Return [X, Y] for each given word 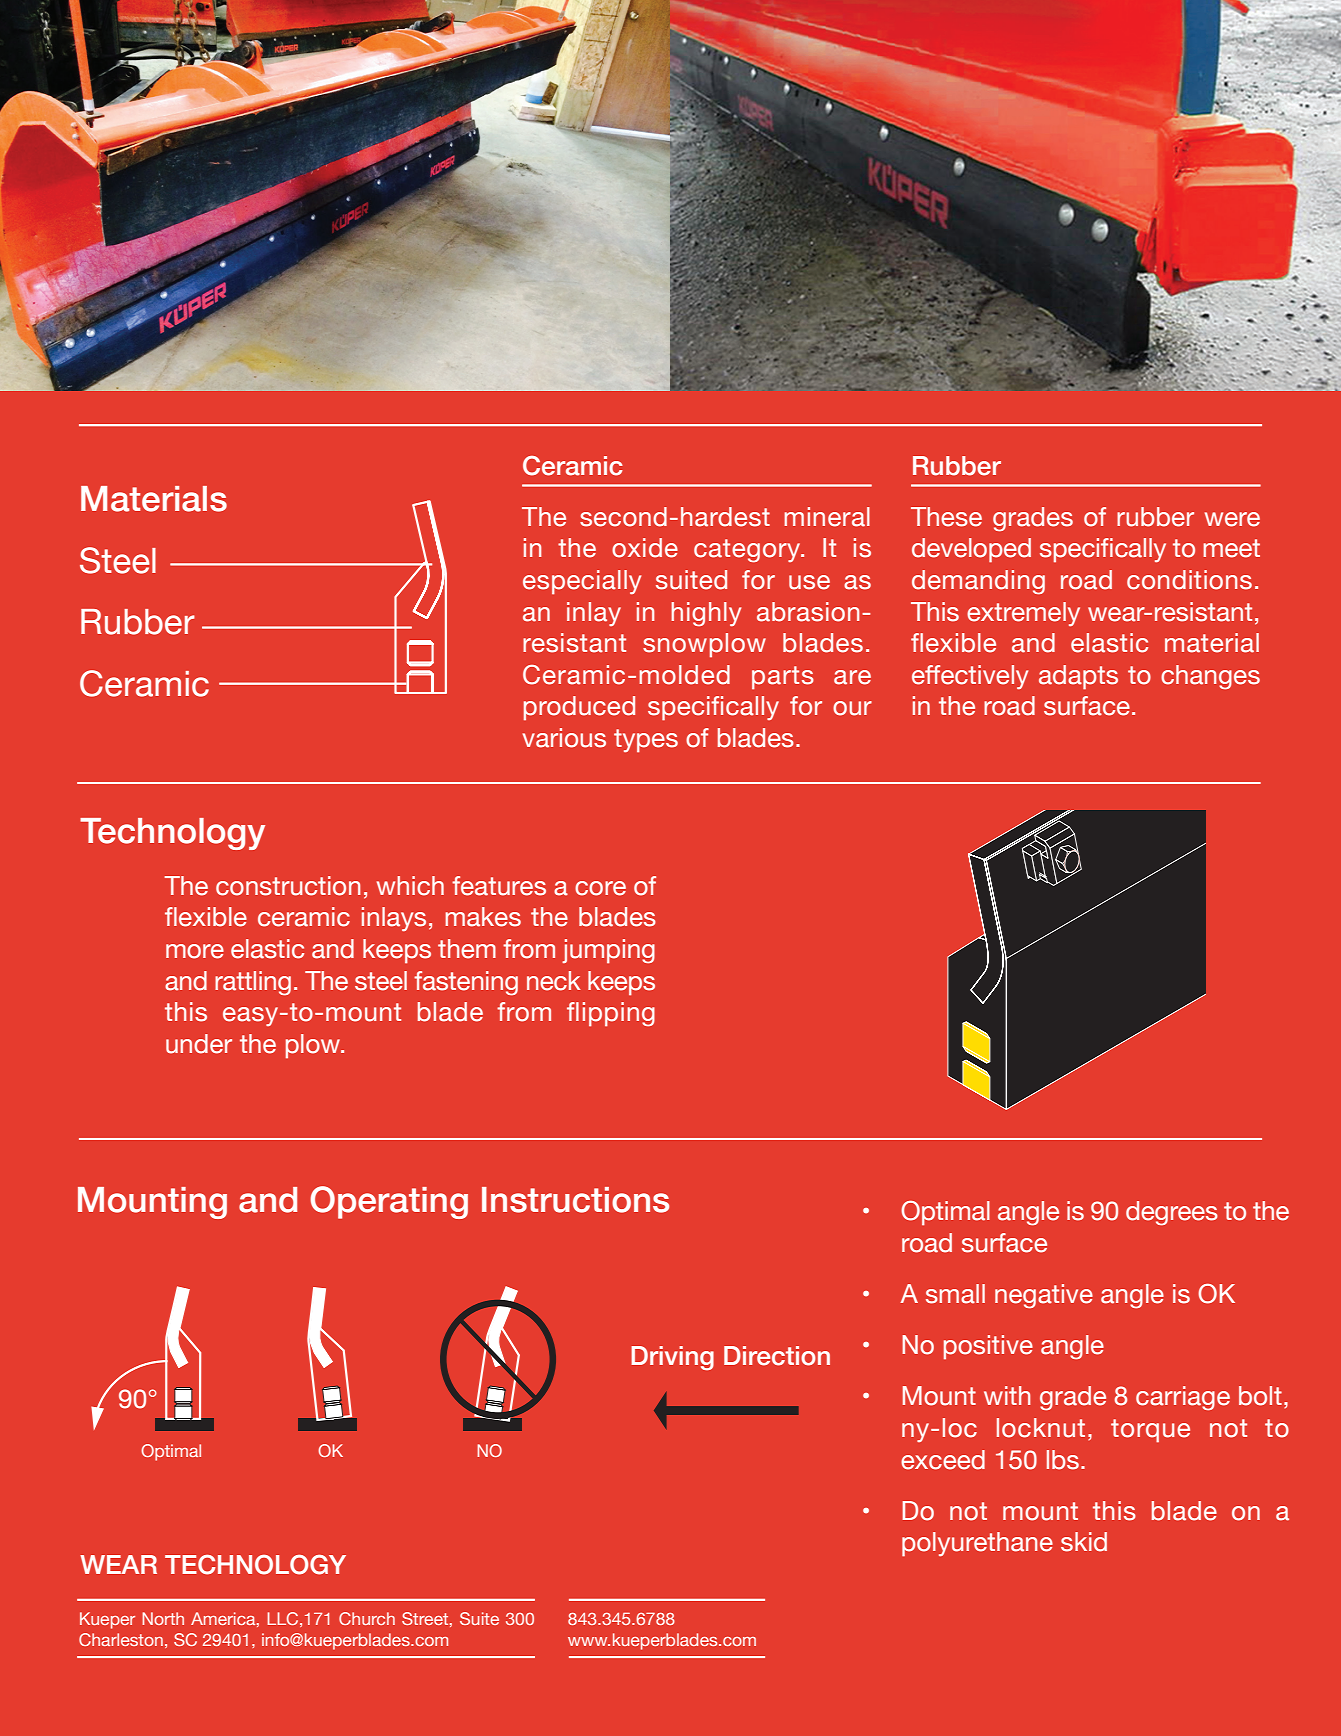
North [163, 1618]
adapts [1078, 677]
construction [288, 886]
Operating [389, 1202]
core [600, 888]
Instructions [575, 1200]
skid [1084, 1542]
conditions [1189, 580]
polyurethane [977, 1544]
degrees [1172, 1213]
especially [582, 582]
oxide [645, 548]
